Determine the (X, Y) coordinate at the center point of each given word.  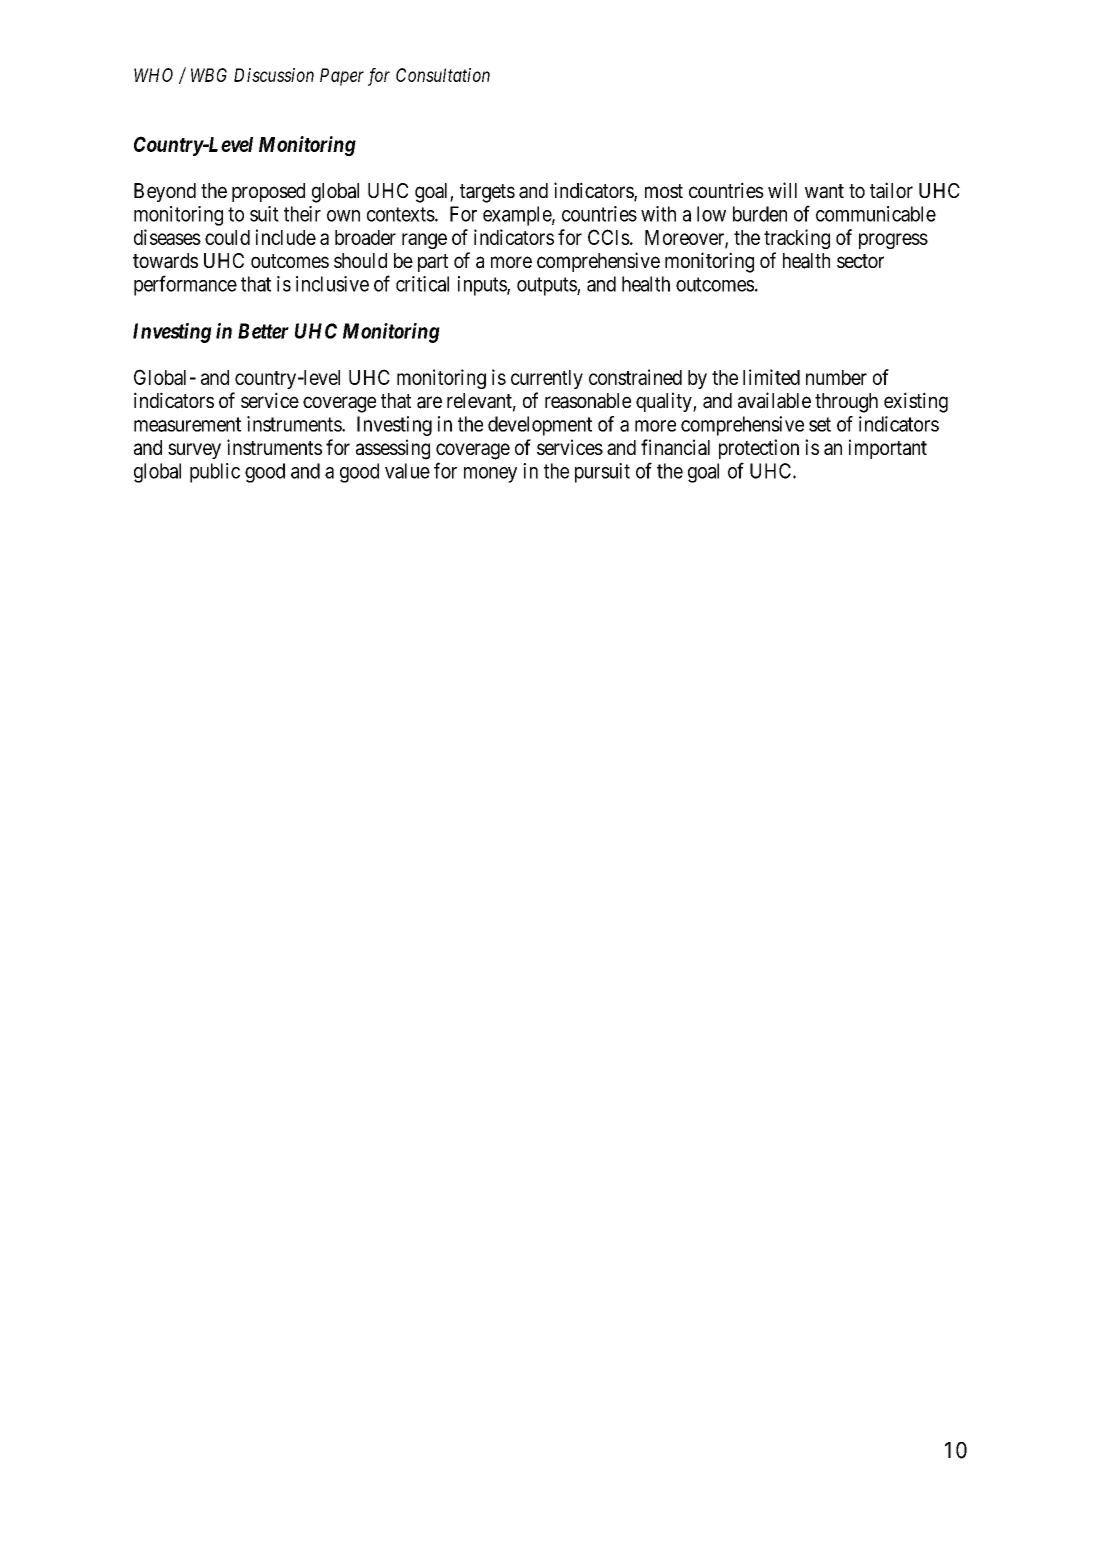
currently (547, 379)
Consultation (443, 75)
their (302, 214)
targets (487, 193)
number (836, 377)
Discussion (274, 75)
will (782, 190)
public (215, 473)
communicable (876, 214)
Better (263, 331)
